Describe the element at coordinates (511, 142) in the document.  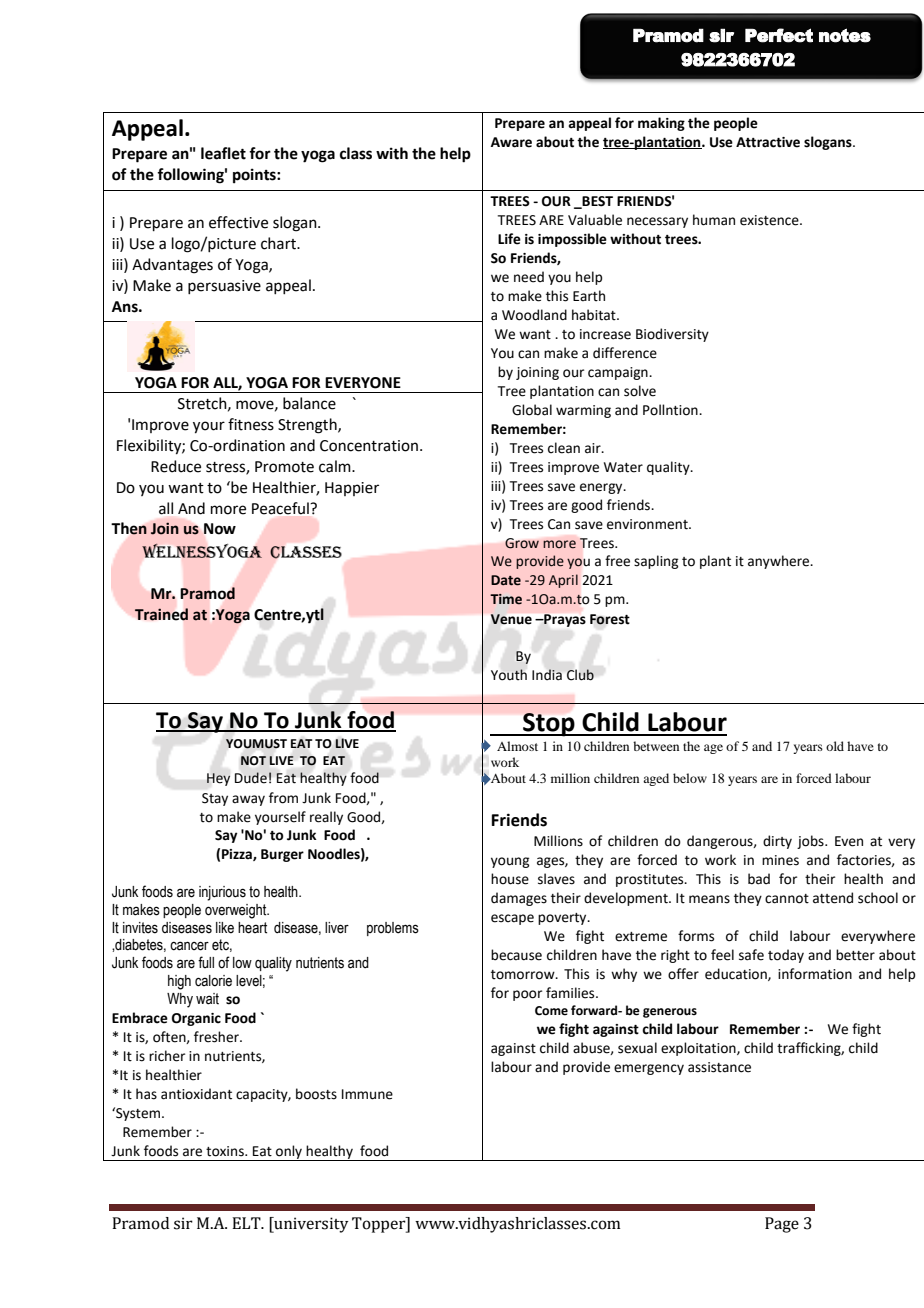
I see `Aware` at that location.
